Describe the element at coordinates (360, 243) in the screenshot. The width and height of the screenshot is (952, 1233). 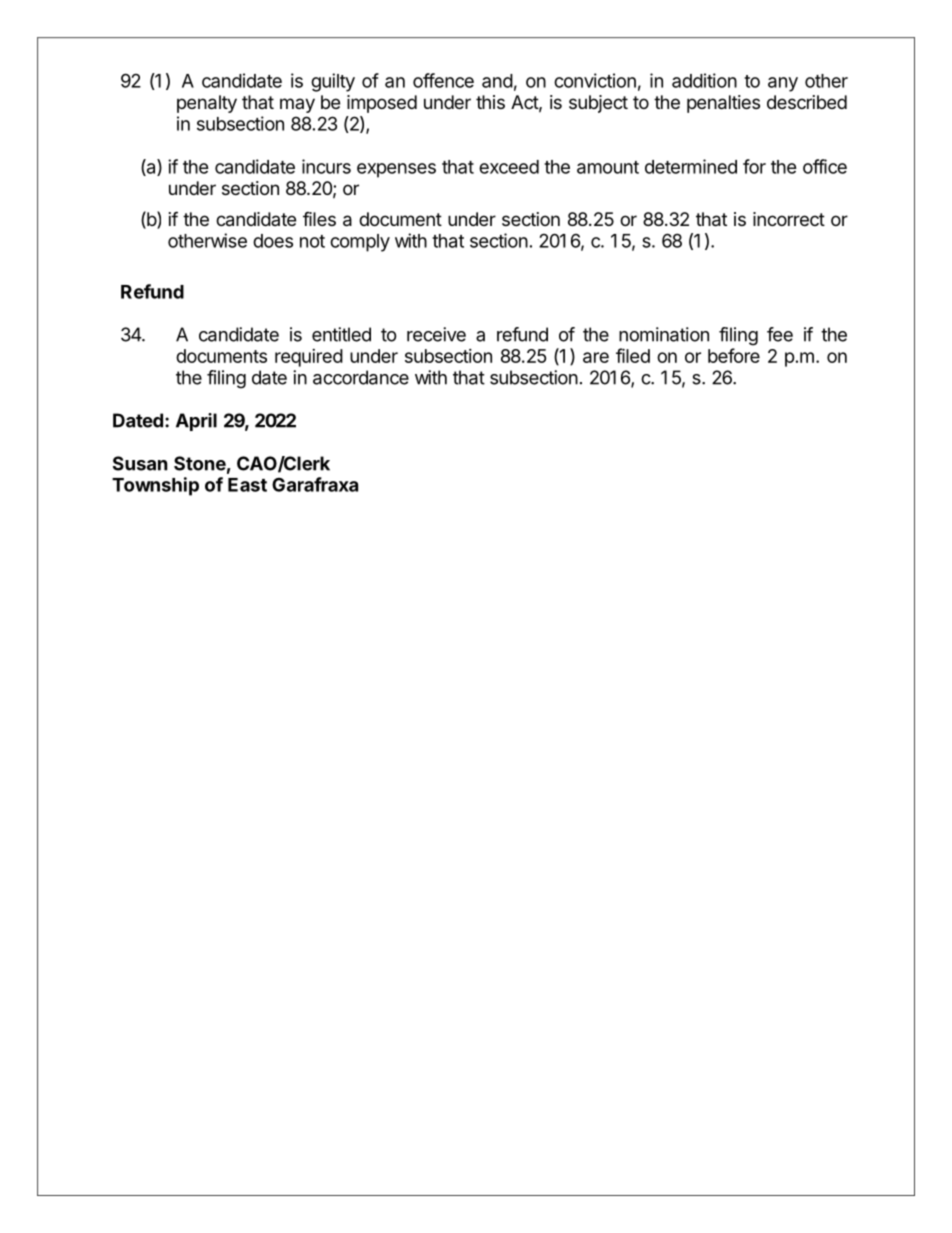
I see `comply` at that location.
